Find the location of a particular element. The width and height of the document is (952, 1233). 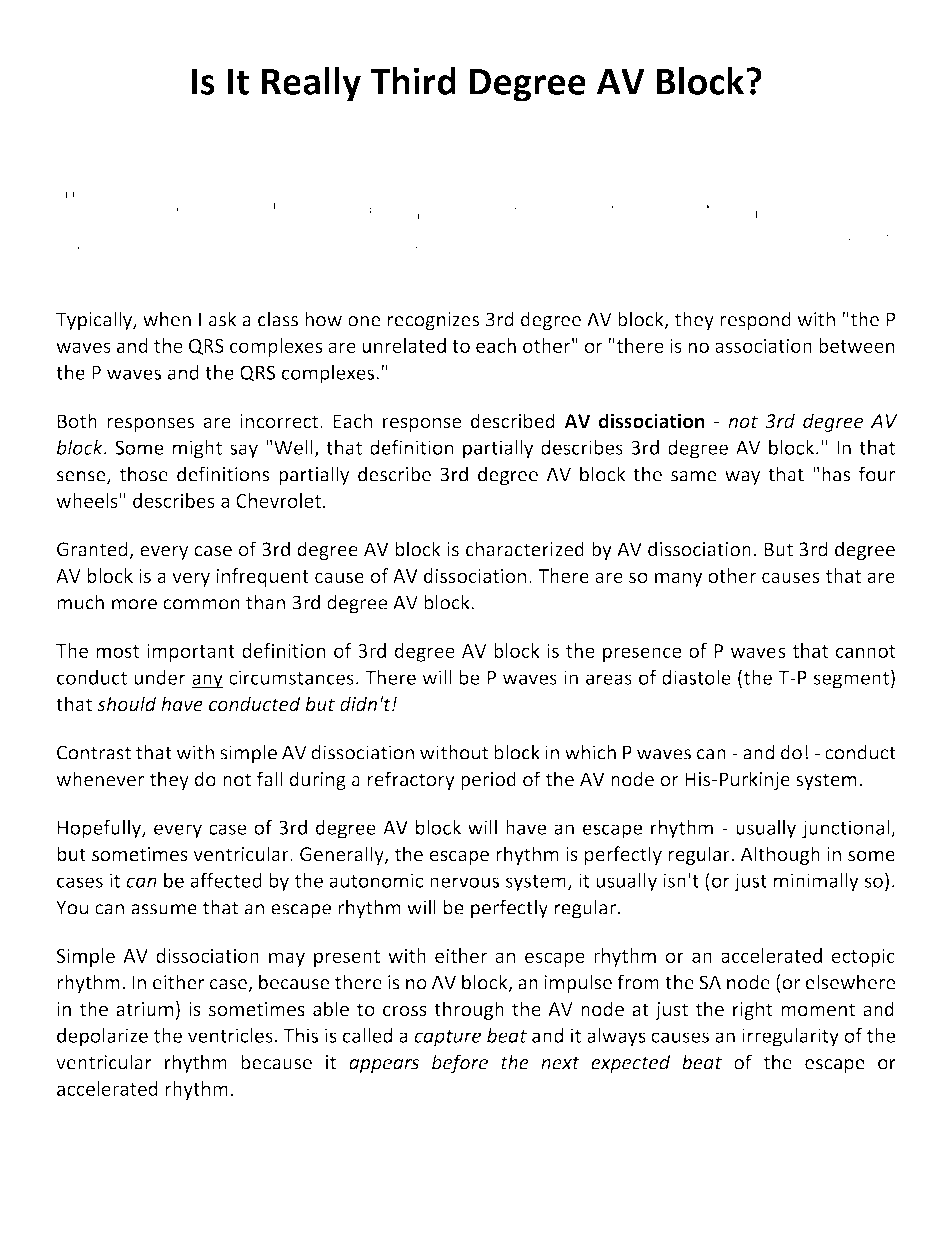

Really is located at coordinates (311, 84).
